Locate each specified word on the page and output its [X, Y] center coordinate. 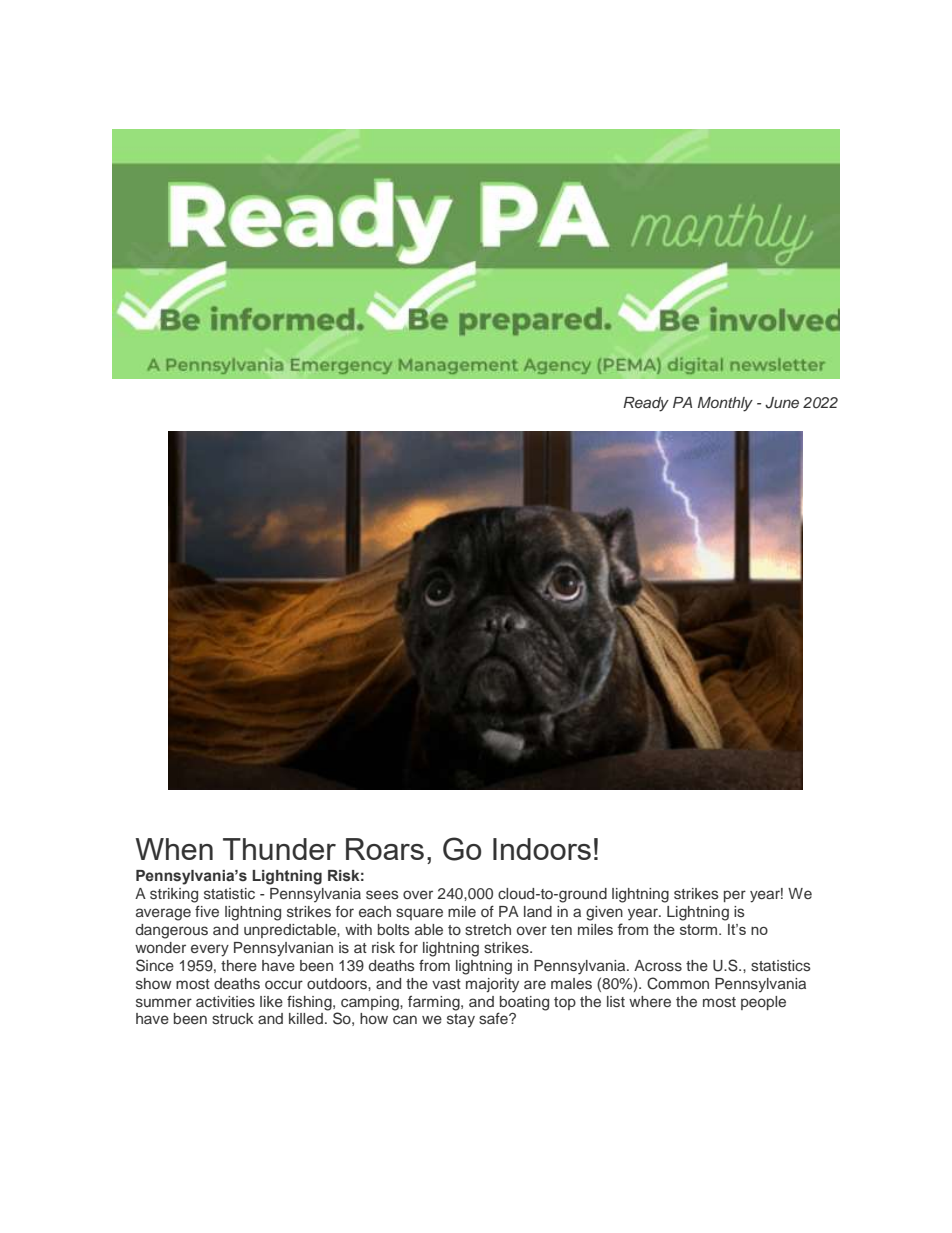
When [174, 849]
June [782, 403]
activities [225, 1001]
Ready [646, 404]
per [735, 896]
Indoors [542, 849]
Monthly [725, 404]
